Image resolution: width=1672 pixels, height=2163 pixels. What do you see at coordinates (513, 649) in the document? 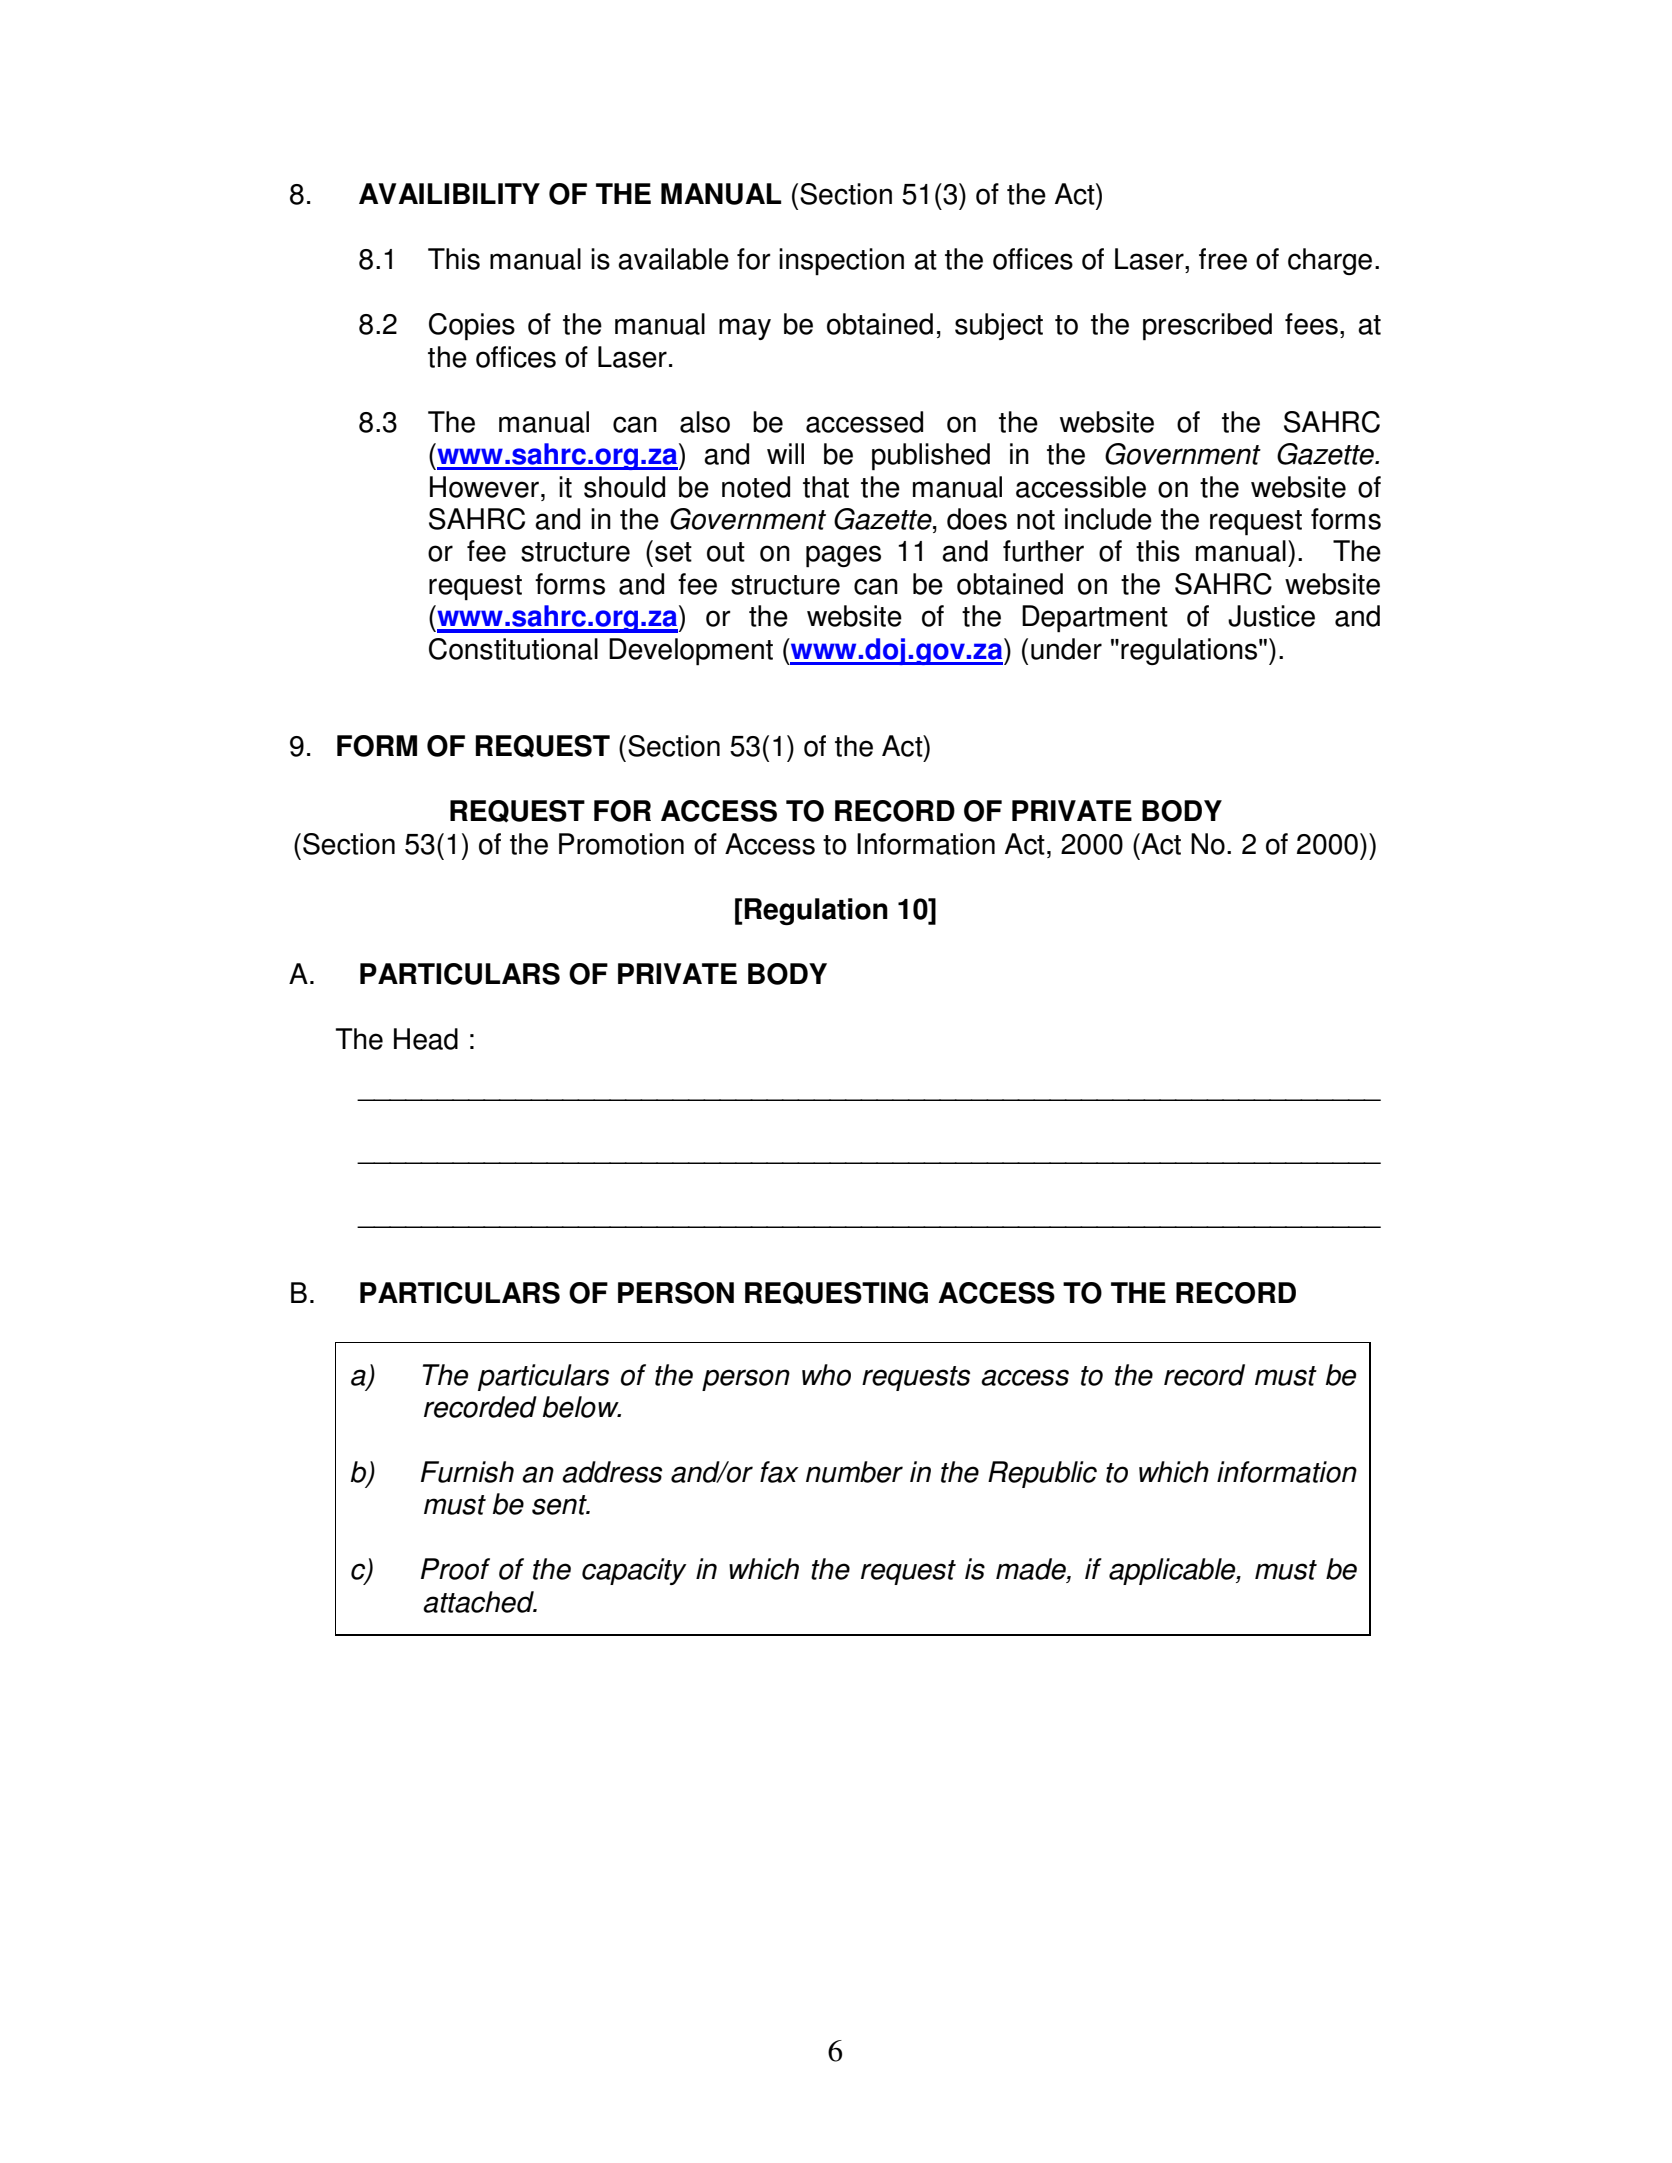
I see `Constitutional` at bounding box center [513, 649].
